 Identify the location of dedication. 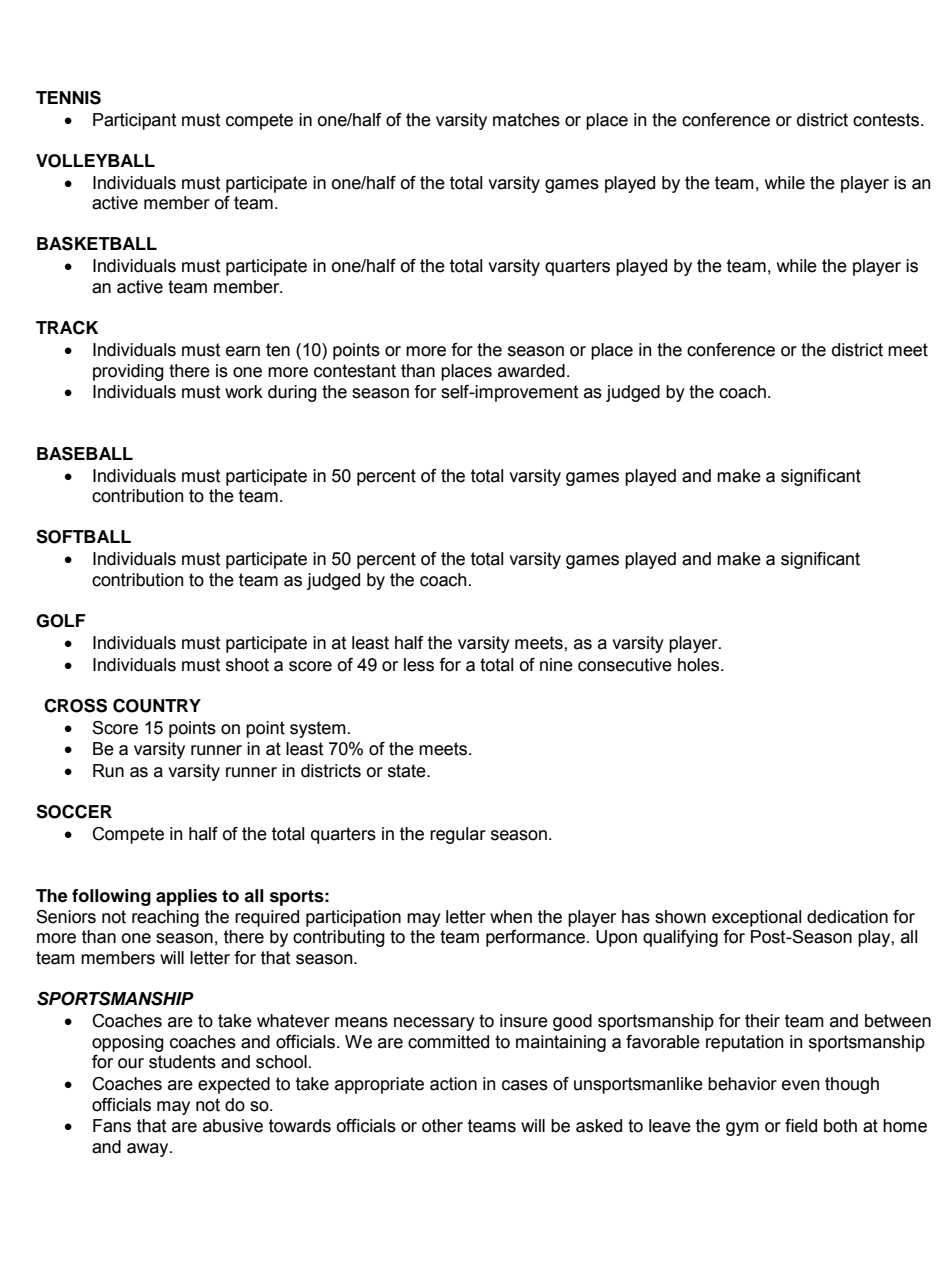
(847, 917).
